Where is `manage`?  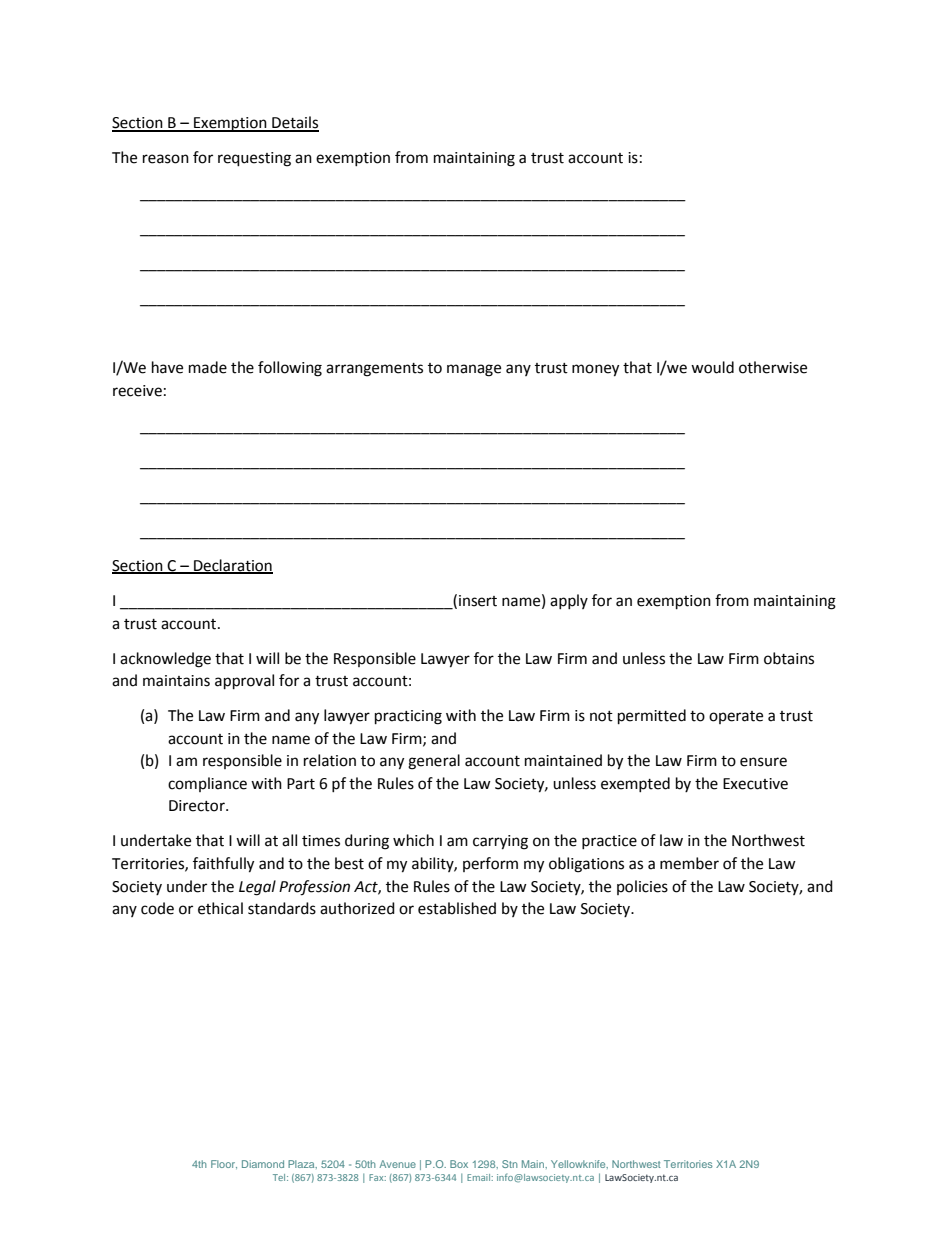 manage is located at coordinates (474, 370).
